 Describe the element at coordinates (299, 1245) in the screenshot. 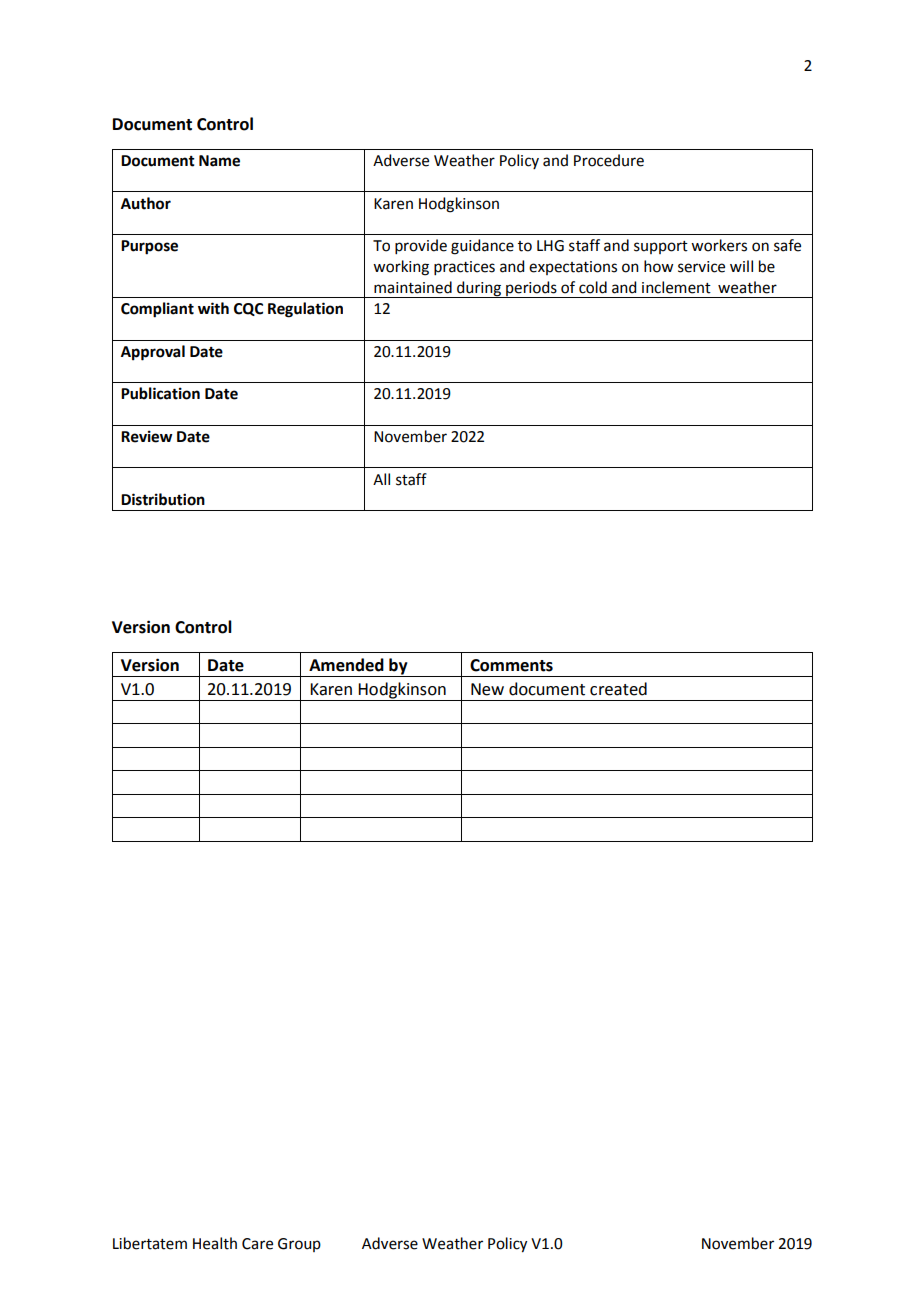

I see `Group` at that location.
